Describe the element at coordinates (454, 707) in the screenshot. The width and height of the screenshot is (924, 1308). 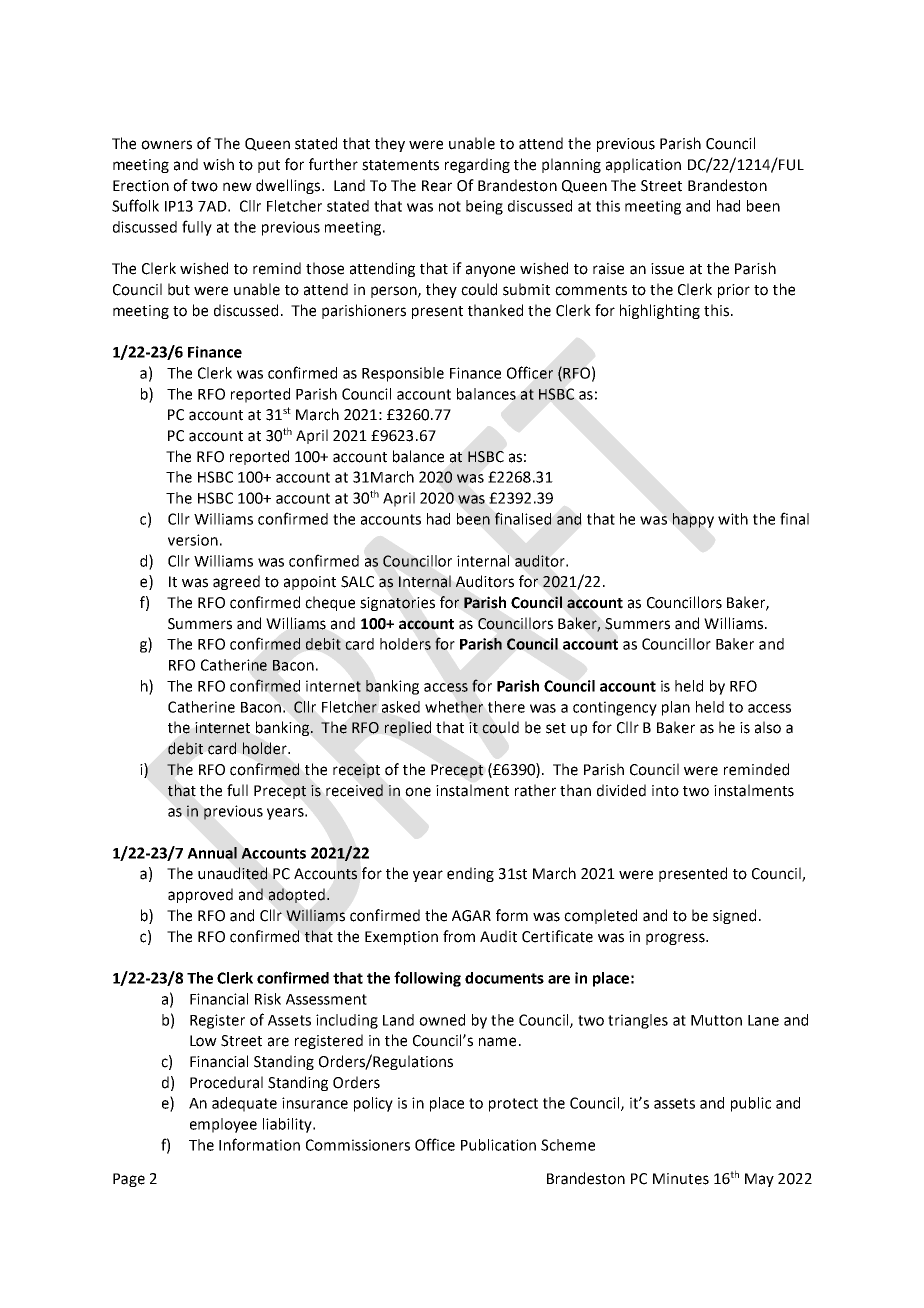
I see `whether` at that location.
